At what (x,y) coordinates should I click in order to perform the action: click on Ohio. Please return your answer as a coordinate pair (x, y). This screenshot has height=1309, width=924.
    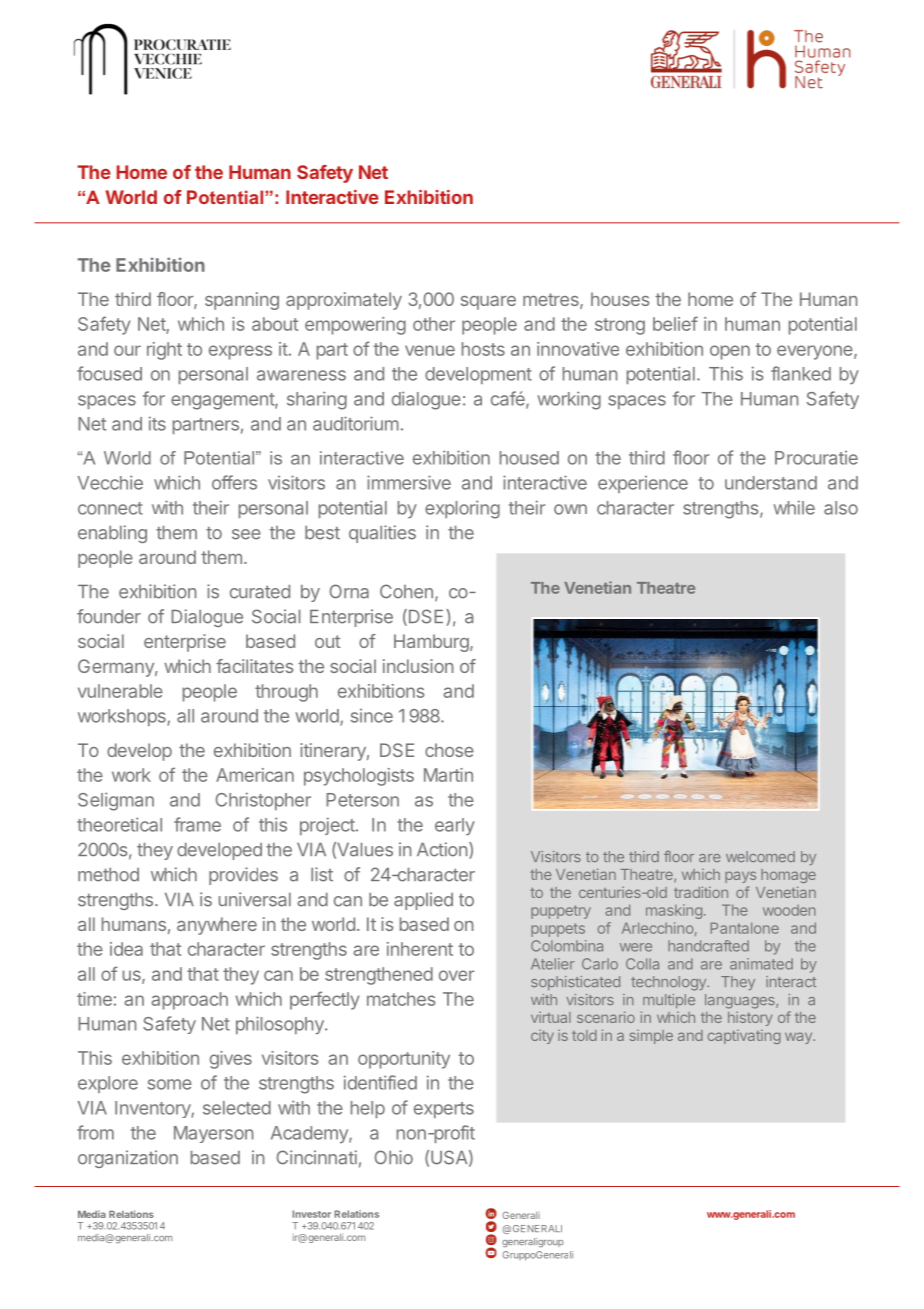
    Looking at the image, I should click on (393, 1157).
